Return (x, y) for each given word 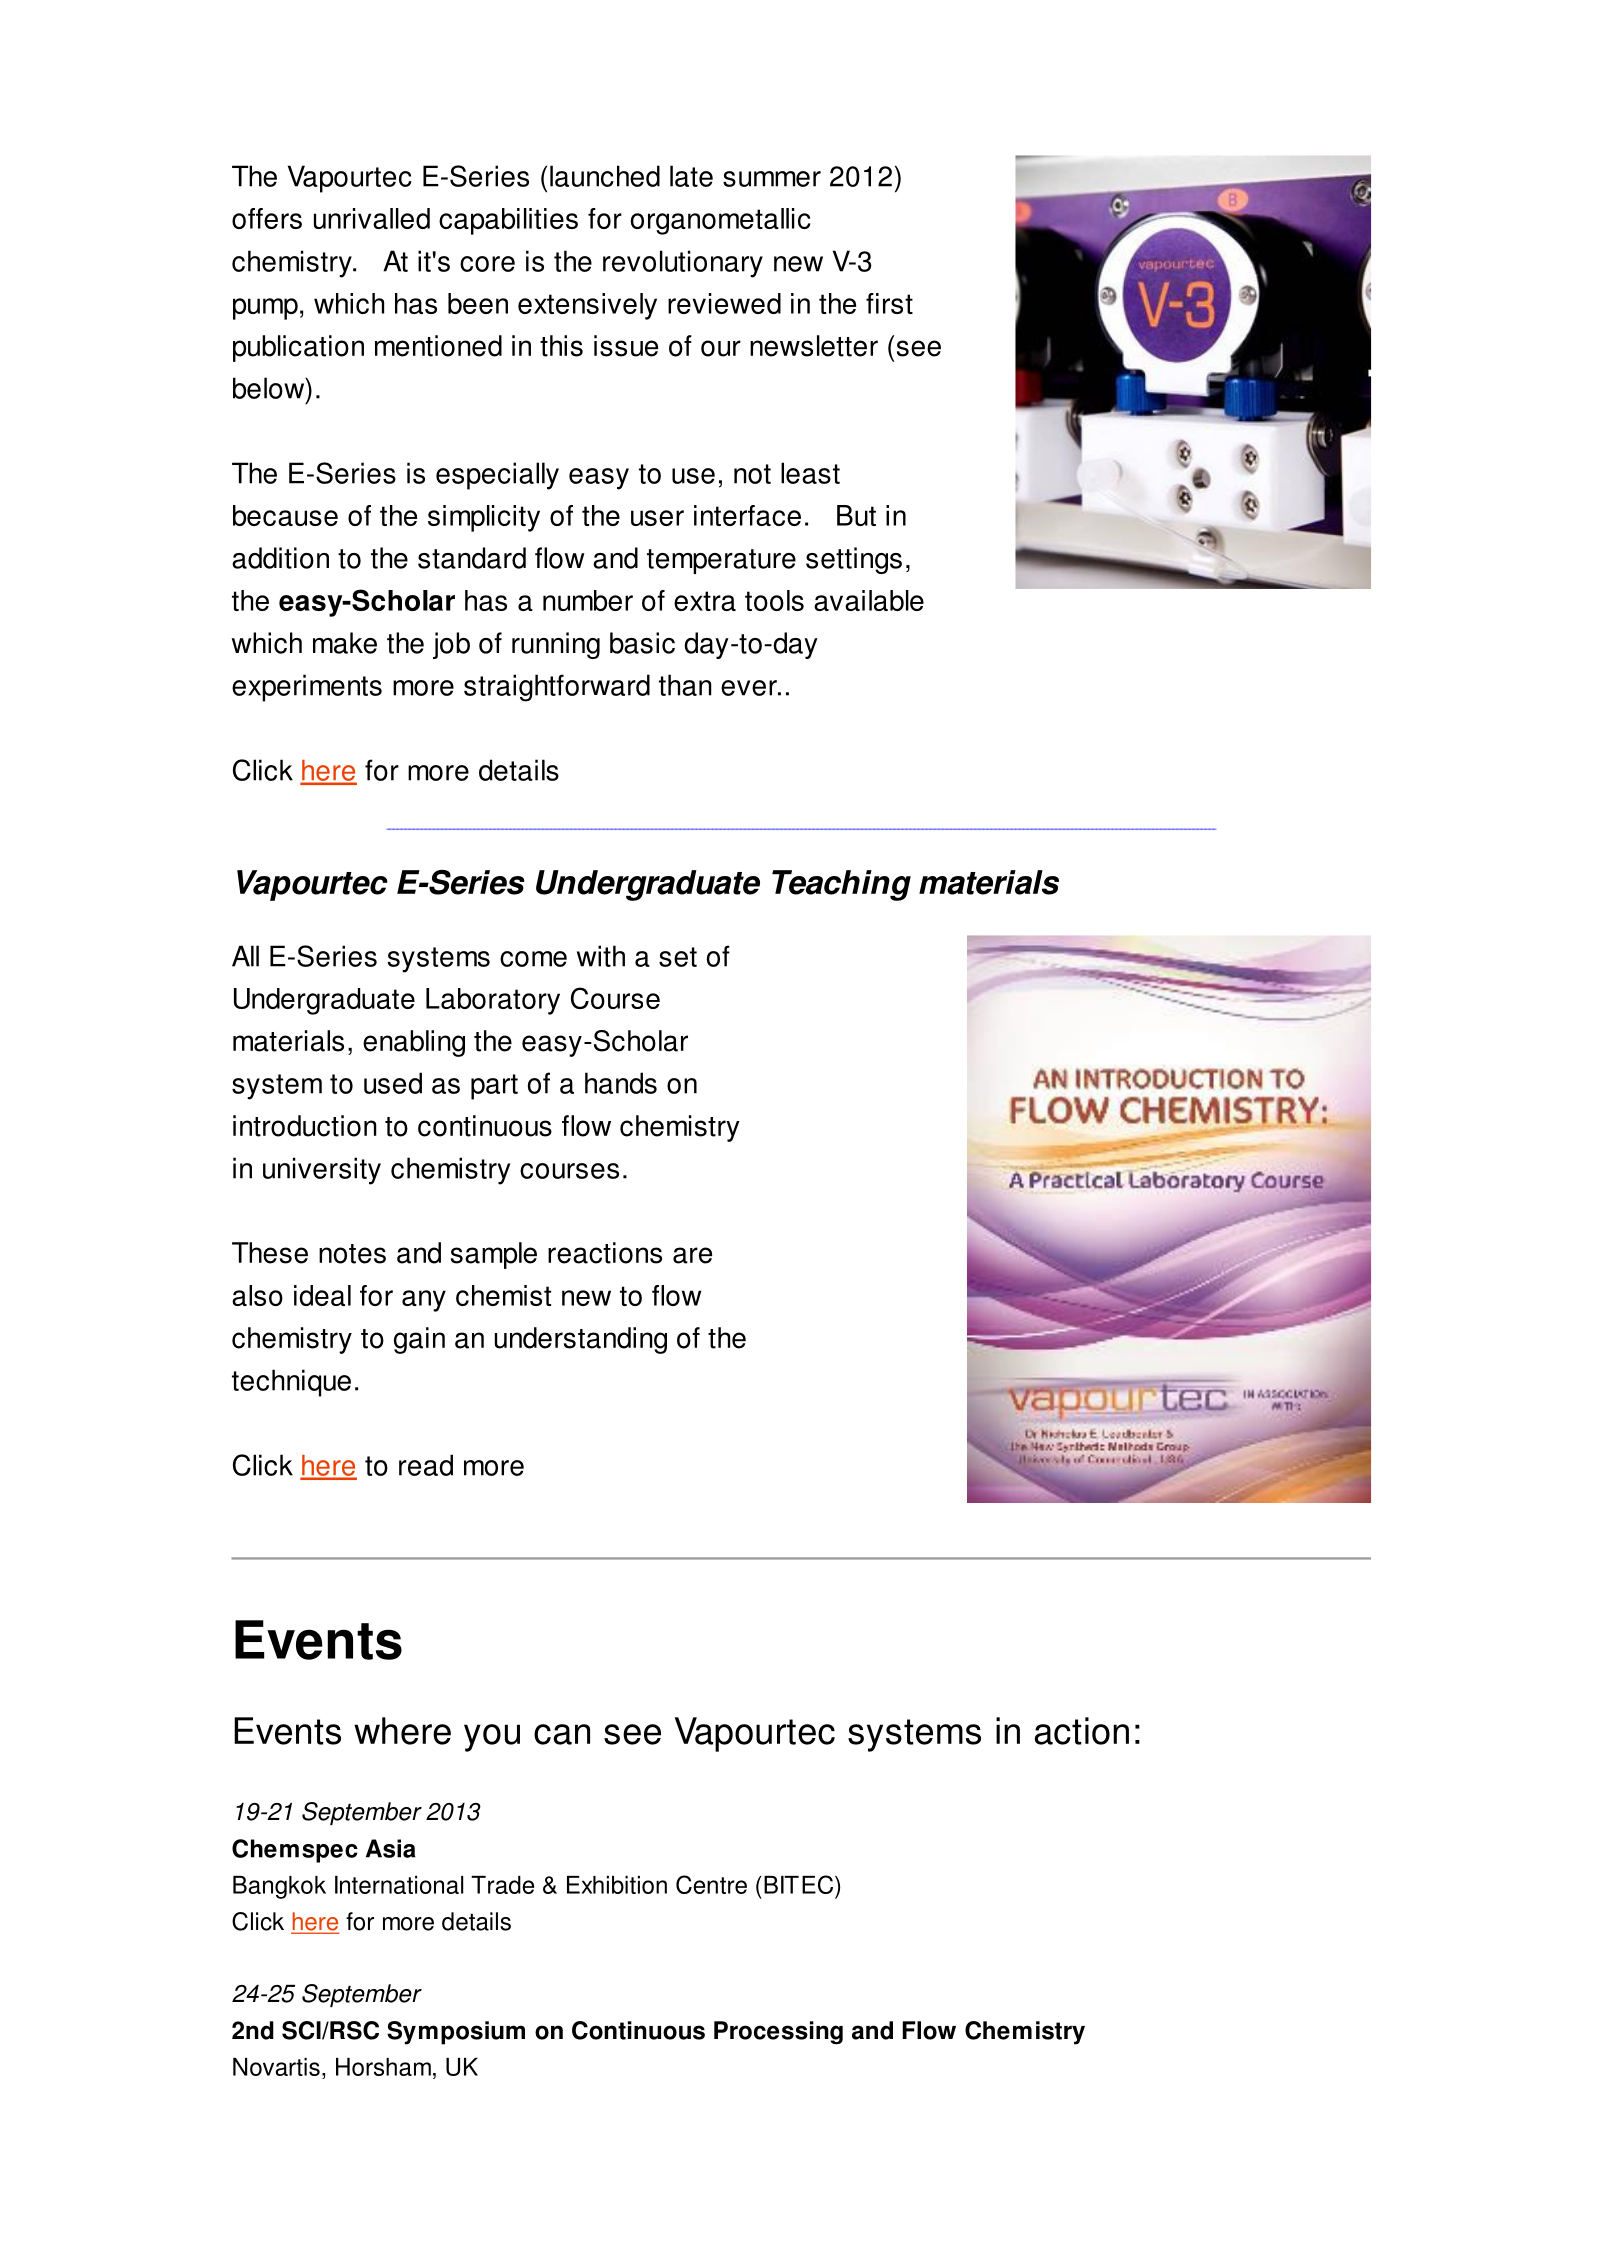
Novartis (276, 2067)
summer (772, 179)
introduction (305, 1126)
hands (621, 1083)
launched (605, 176)
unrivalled (372, 218)
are (692, 1255)
